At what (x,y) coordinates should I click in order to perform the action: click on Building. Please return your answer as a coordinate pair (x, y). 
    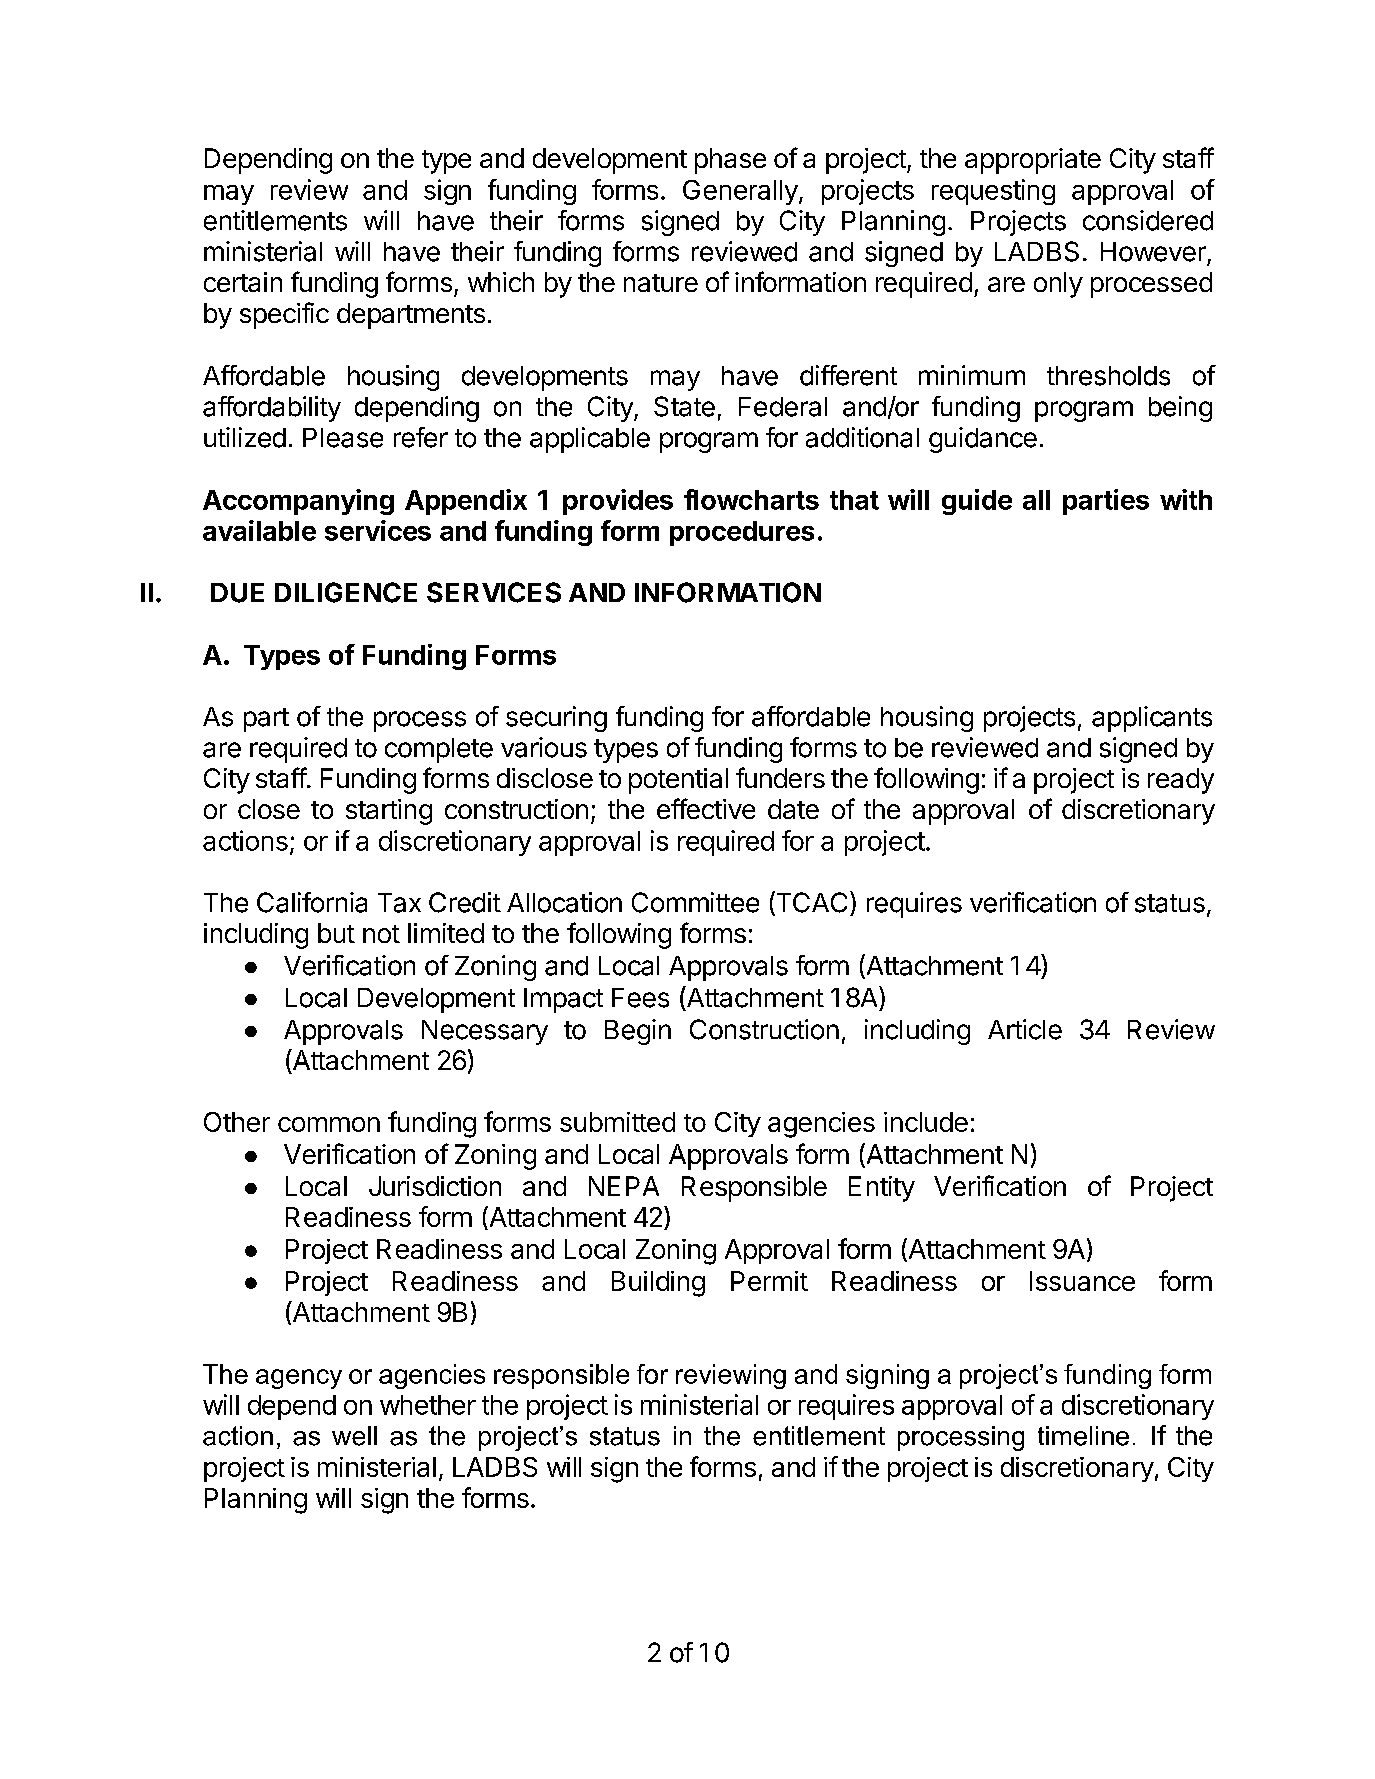
    Looking at the image, I should click on (658, 1284).
